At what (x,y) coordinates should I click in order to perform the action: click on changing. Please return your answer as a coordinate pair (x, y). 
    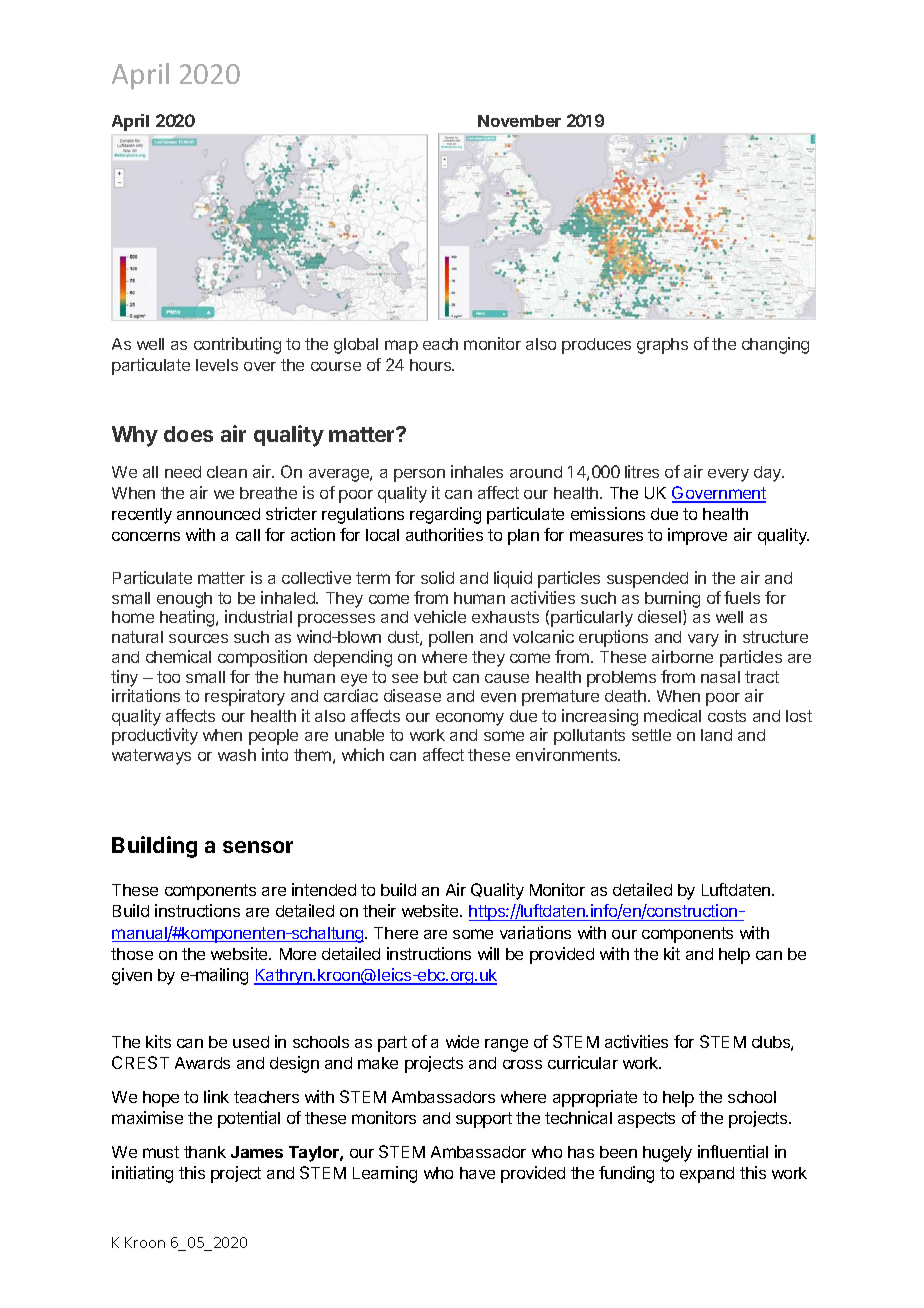
    Looking at the image, I should click on (775, 345).
